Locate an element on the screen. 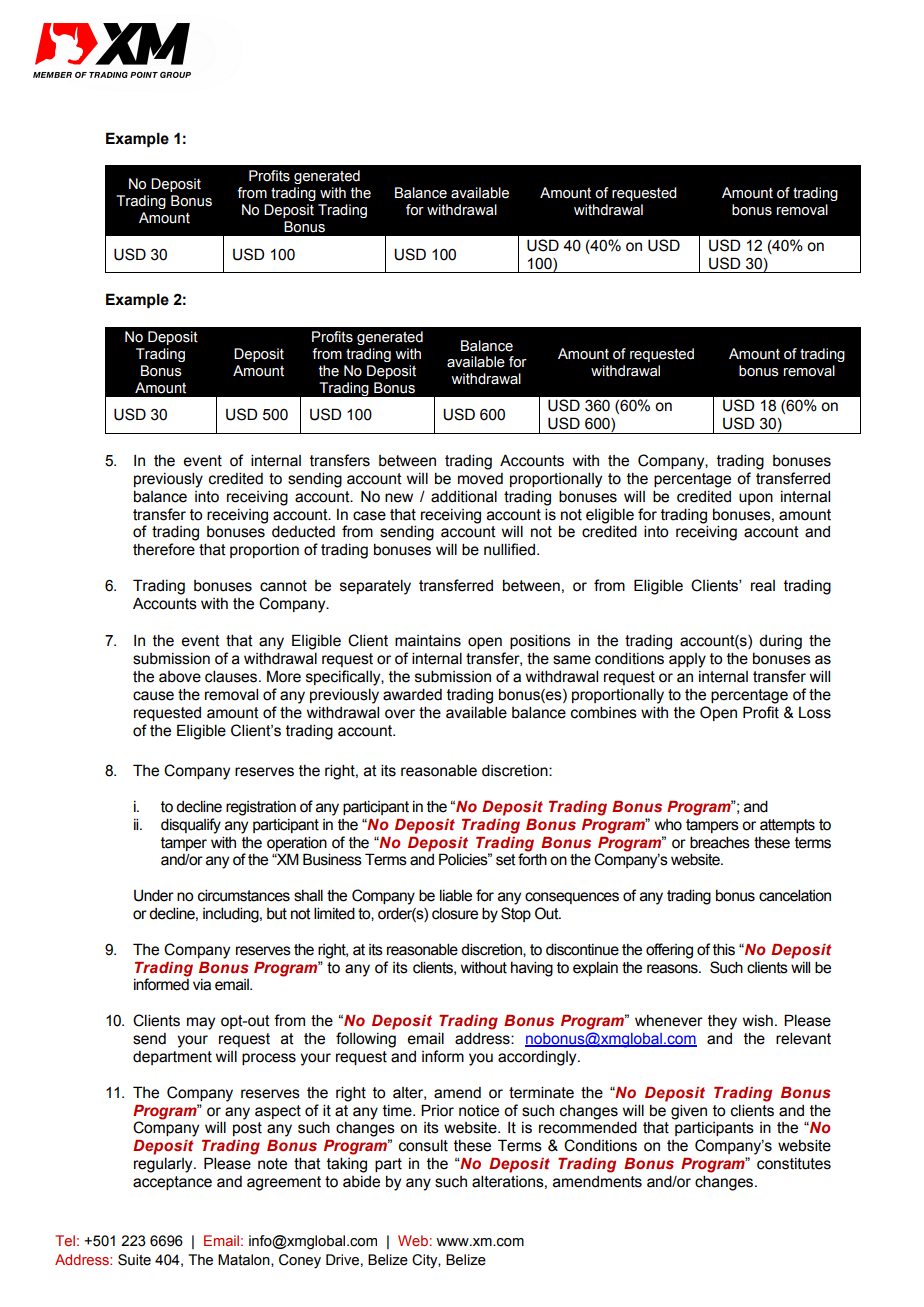  abide is located at coordinates (361, 1182).
